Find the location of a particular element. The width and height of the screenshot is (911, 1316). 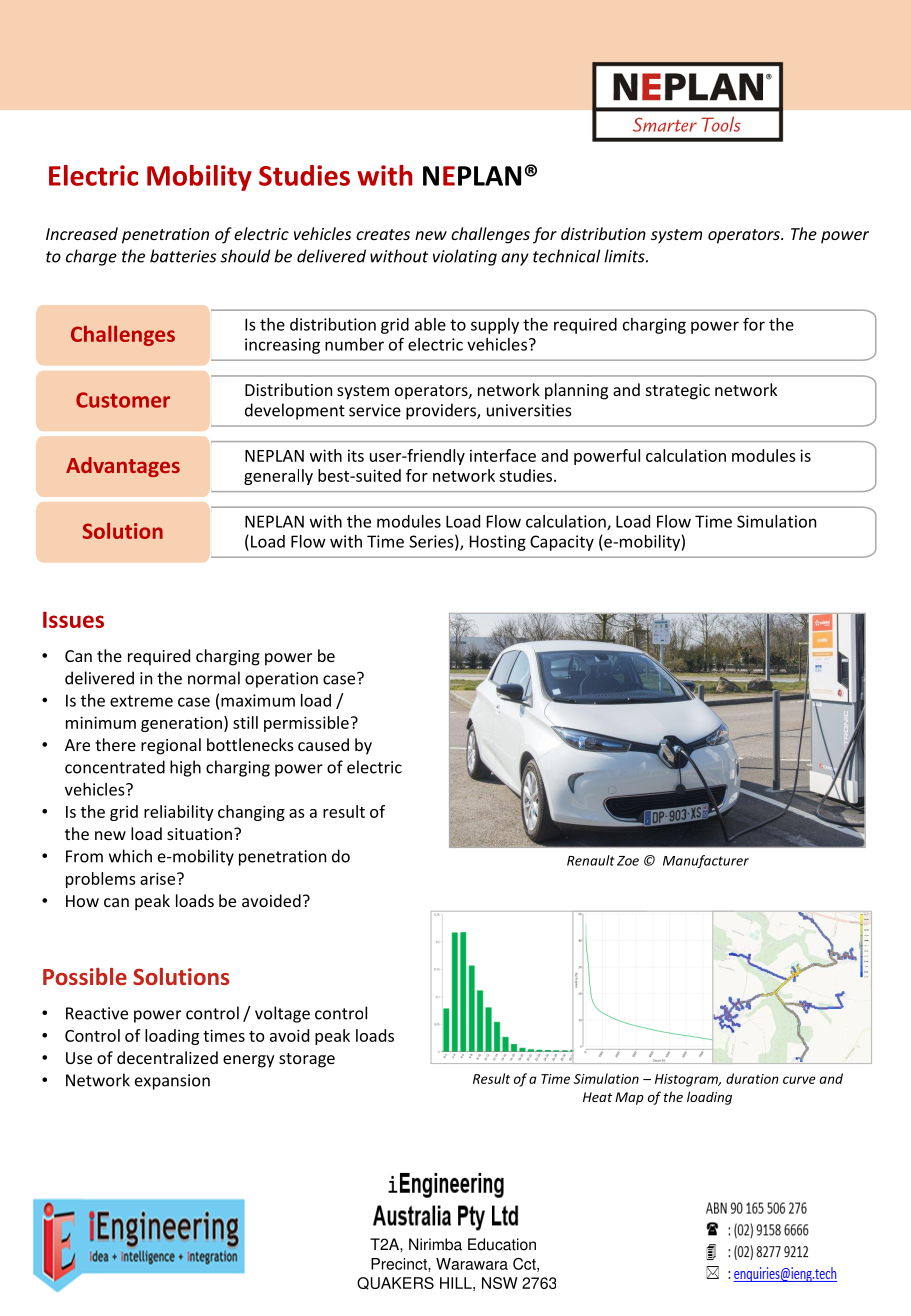

Customer is located at coordinates (123, 400).
